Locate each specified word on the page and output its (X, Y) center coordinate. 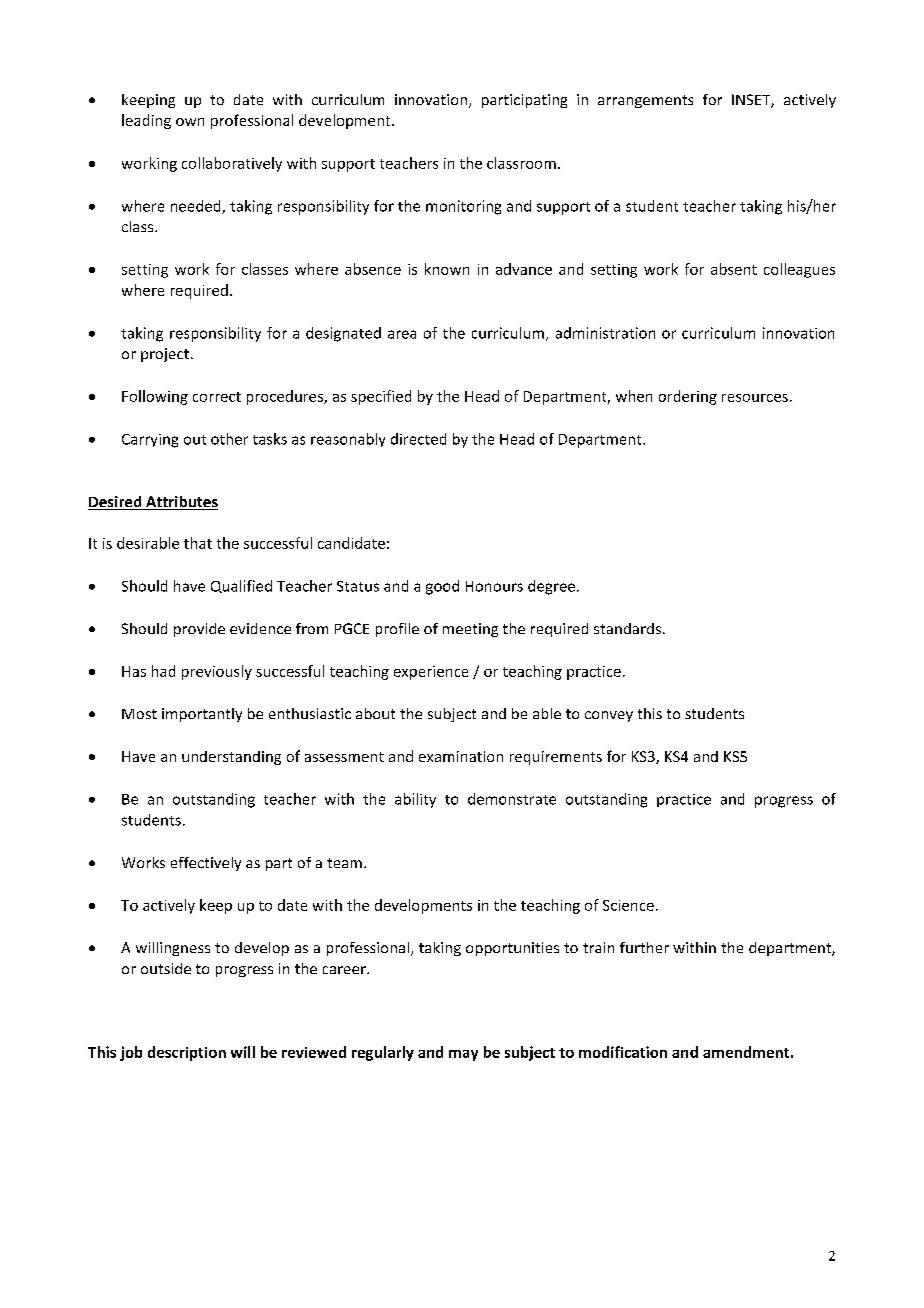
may (463, 1055)
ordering (688, 397)
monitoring (463, 207)
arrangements (645, 101)
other (229, 439)
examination (461, 756)
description (187, 1053)
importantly (202, 715)
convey (609, 716)
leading (146, 121)
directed (418, 439)
